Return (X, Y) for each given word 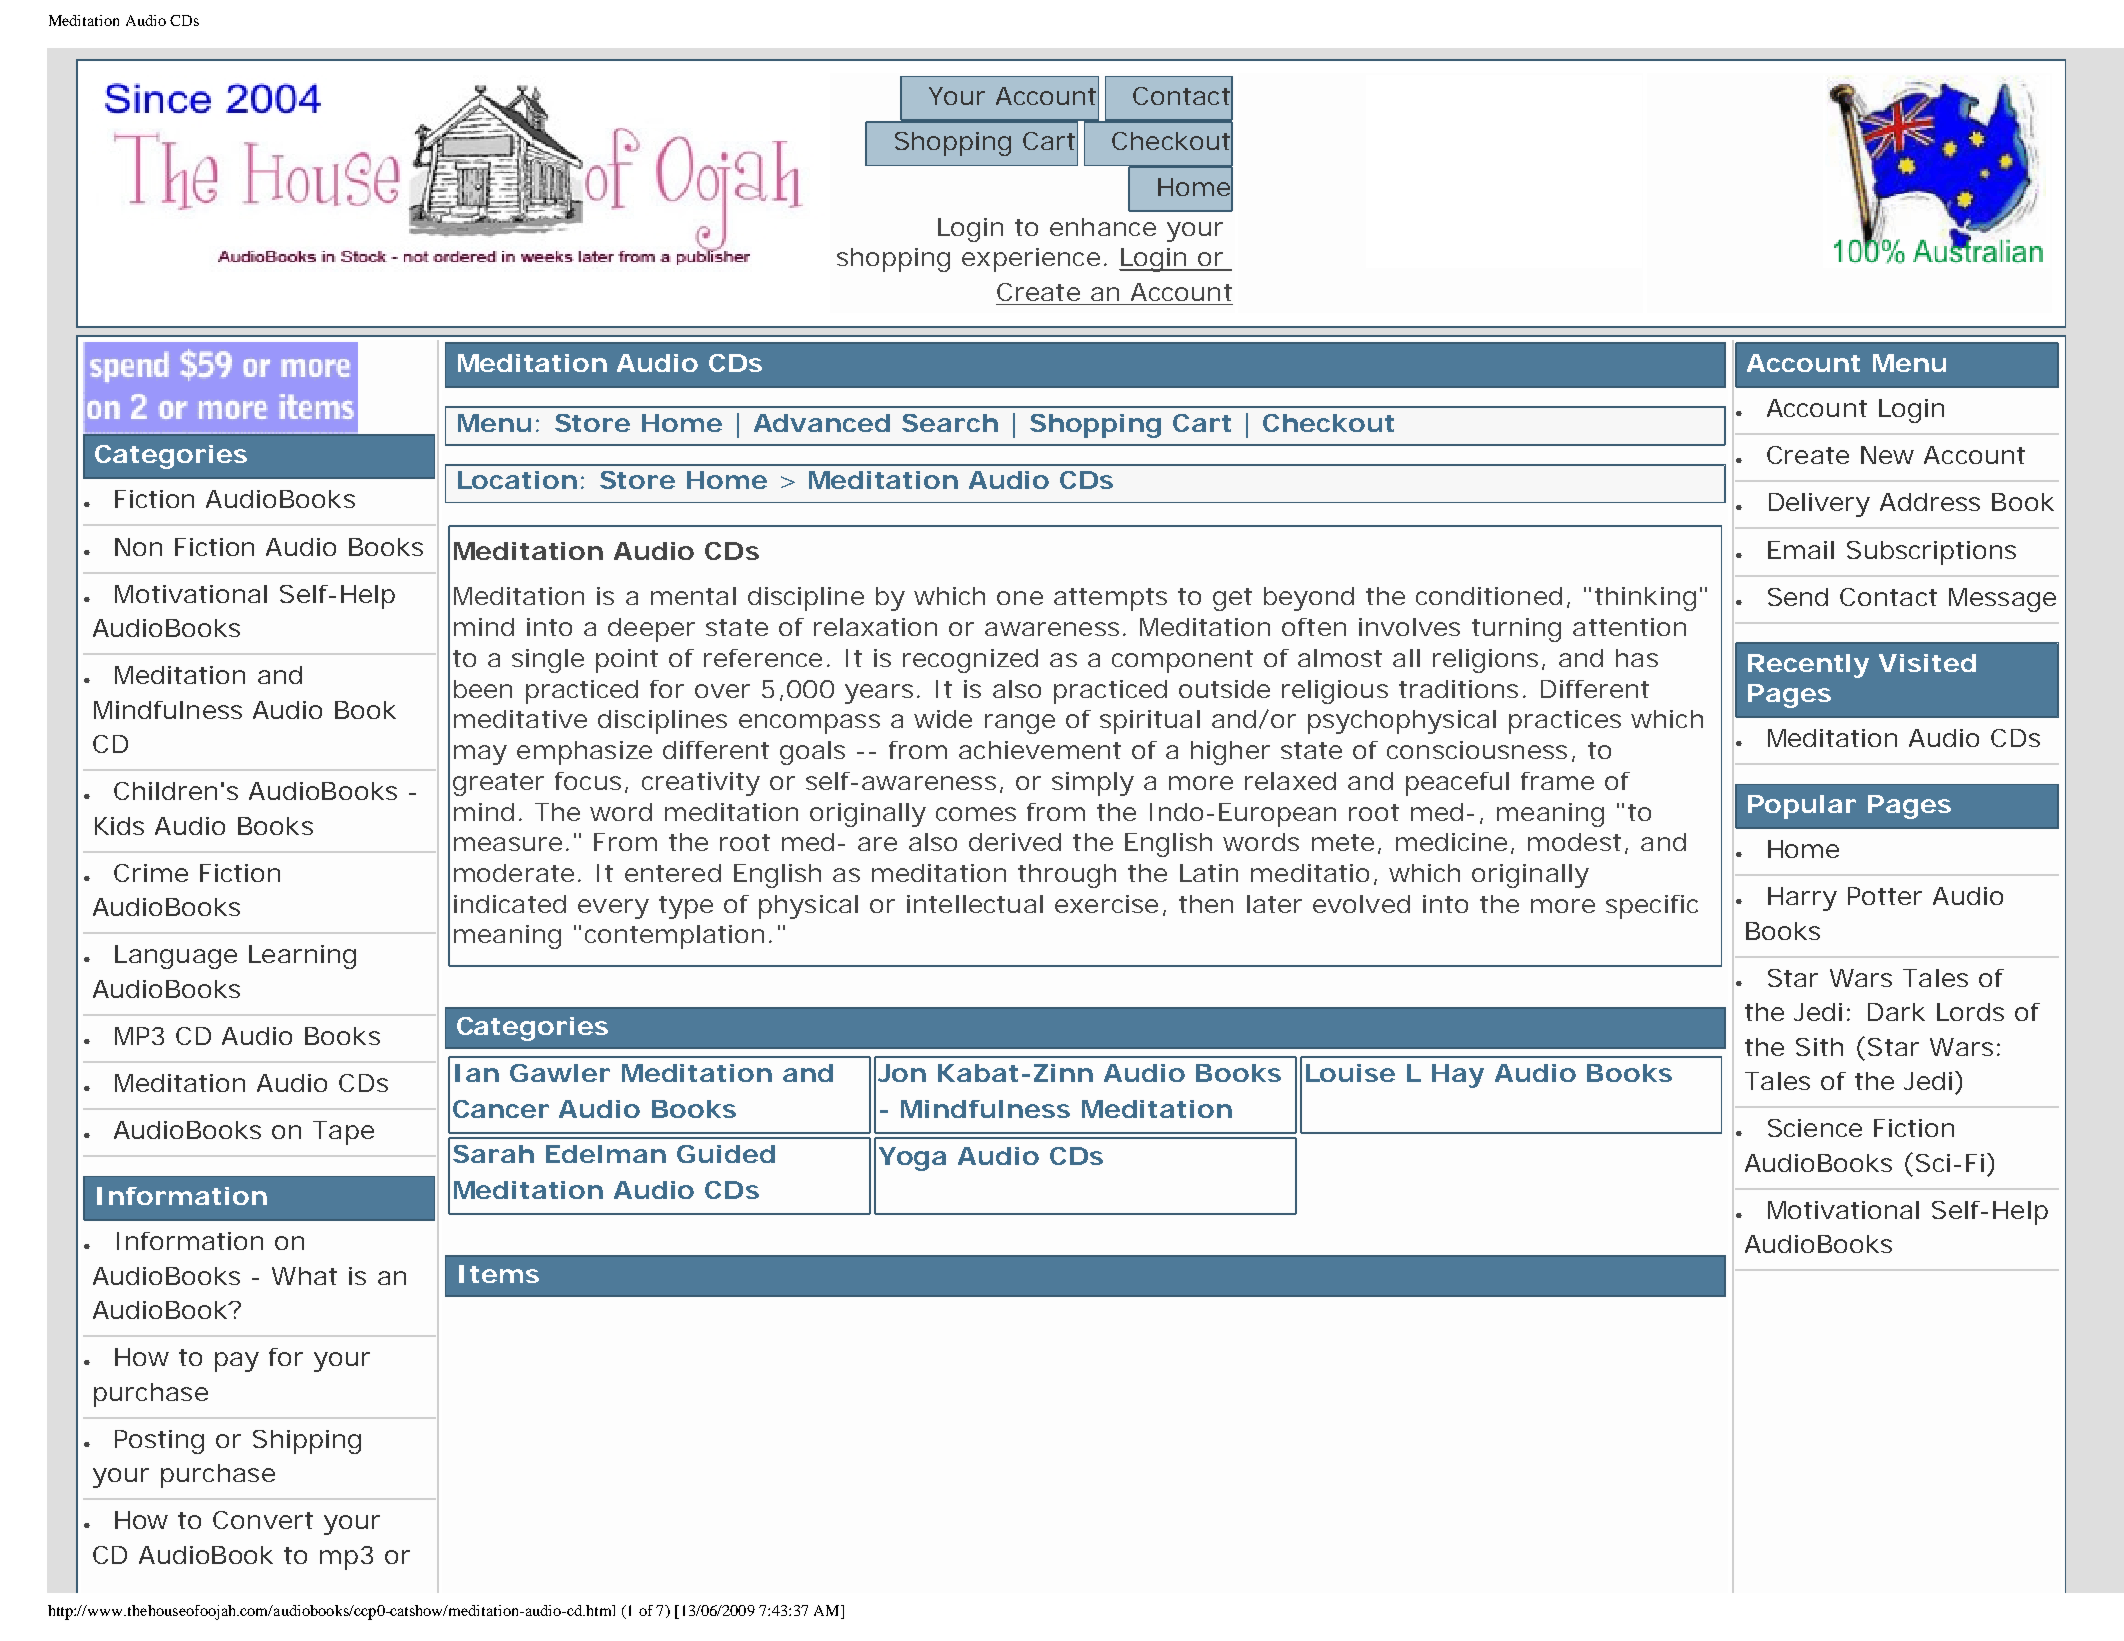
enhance (1103, 227)
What (304, 1276)
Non (138, 547)
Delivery (1819, 505)
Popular (1802, 807)
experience (1031, 260)
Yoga (912, 1159)
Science (1815, 1128)
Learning (302, 957)
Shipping (307, 1442)
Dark (1896, 1012)
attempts (1110, 599)
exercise (1106, 904)
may (480, 755)
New (1887, 455)
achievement (1040, 750)
